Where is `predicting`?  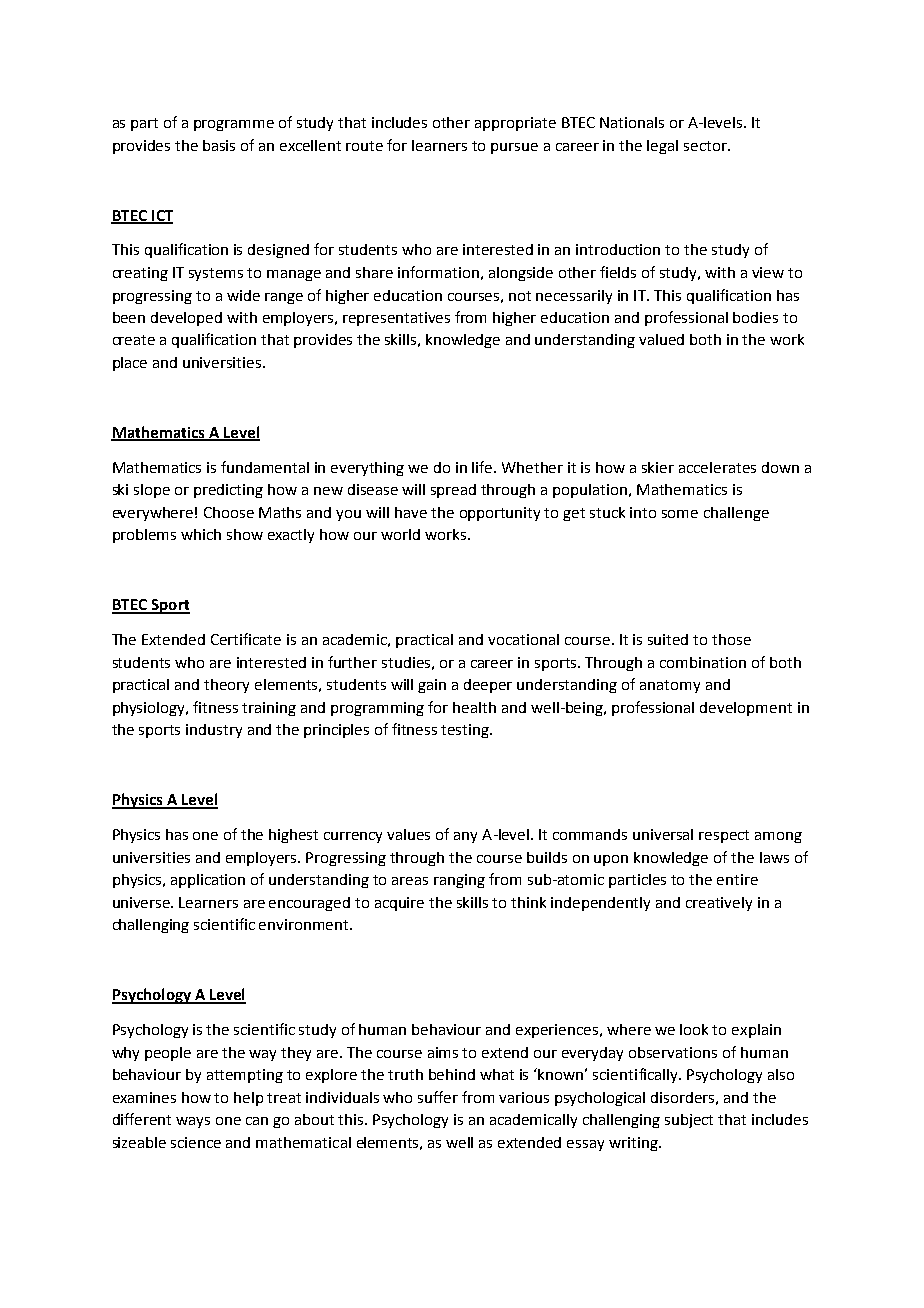 predicting is located at coordinates (228, 491).
